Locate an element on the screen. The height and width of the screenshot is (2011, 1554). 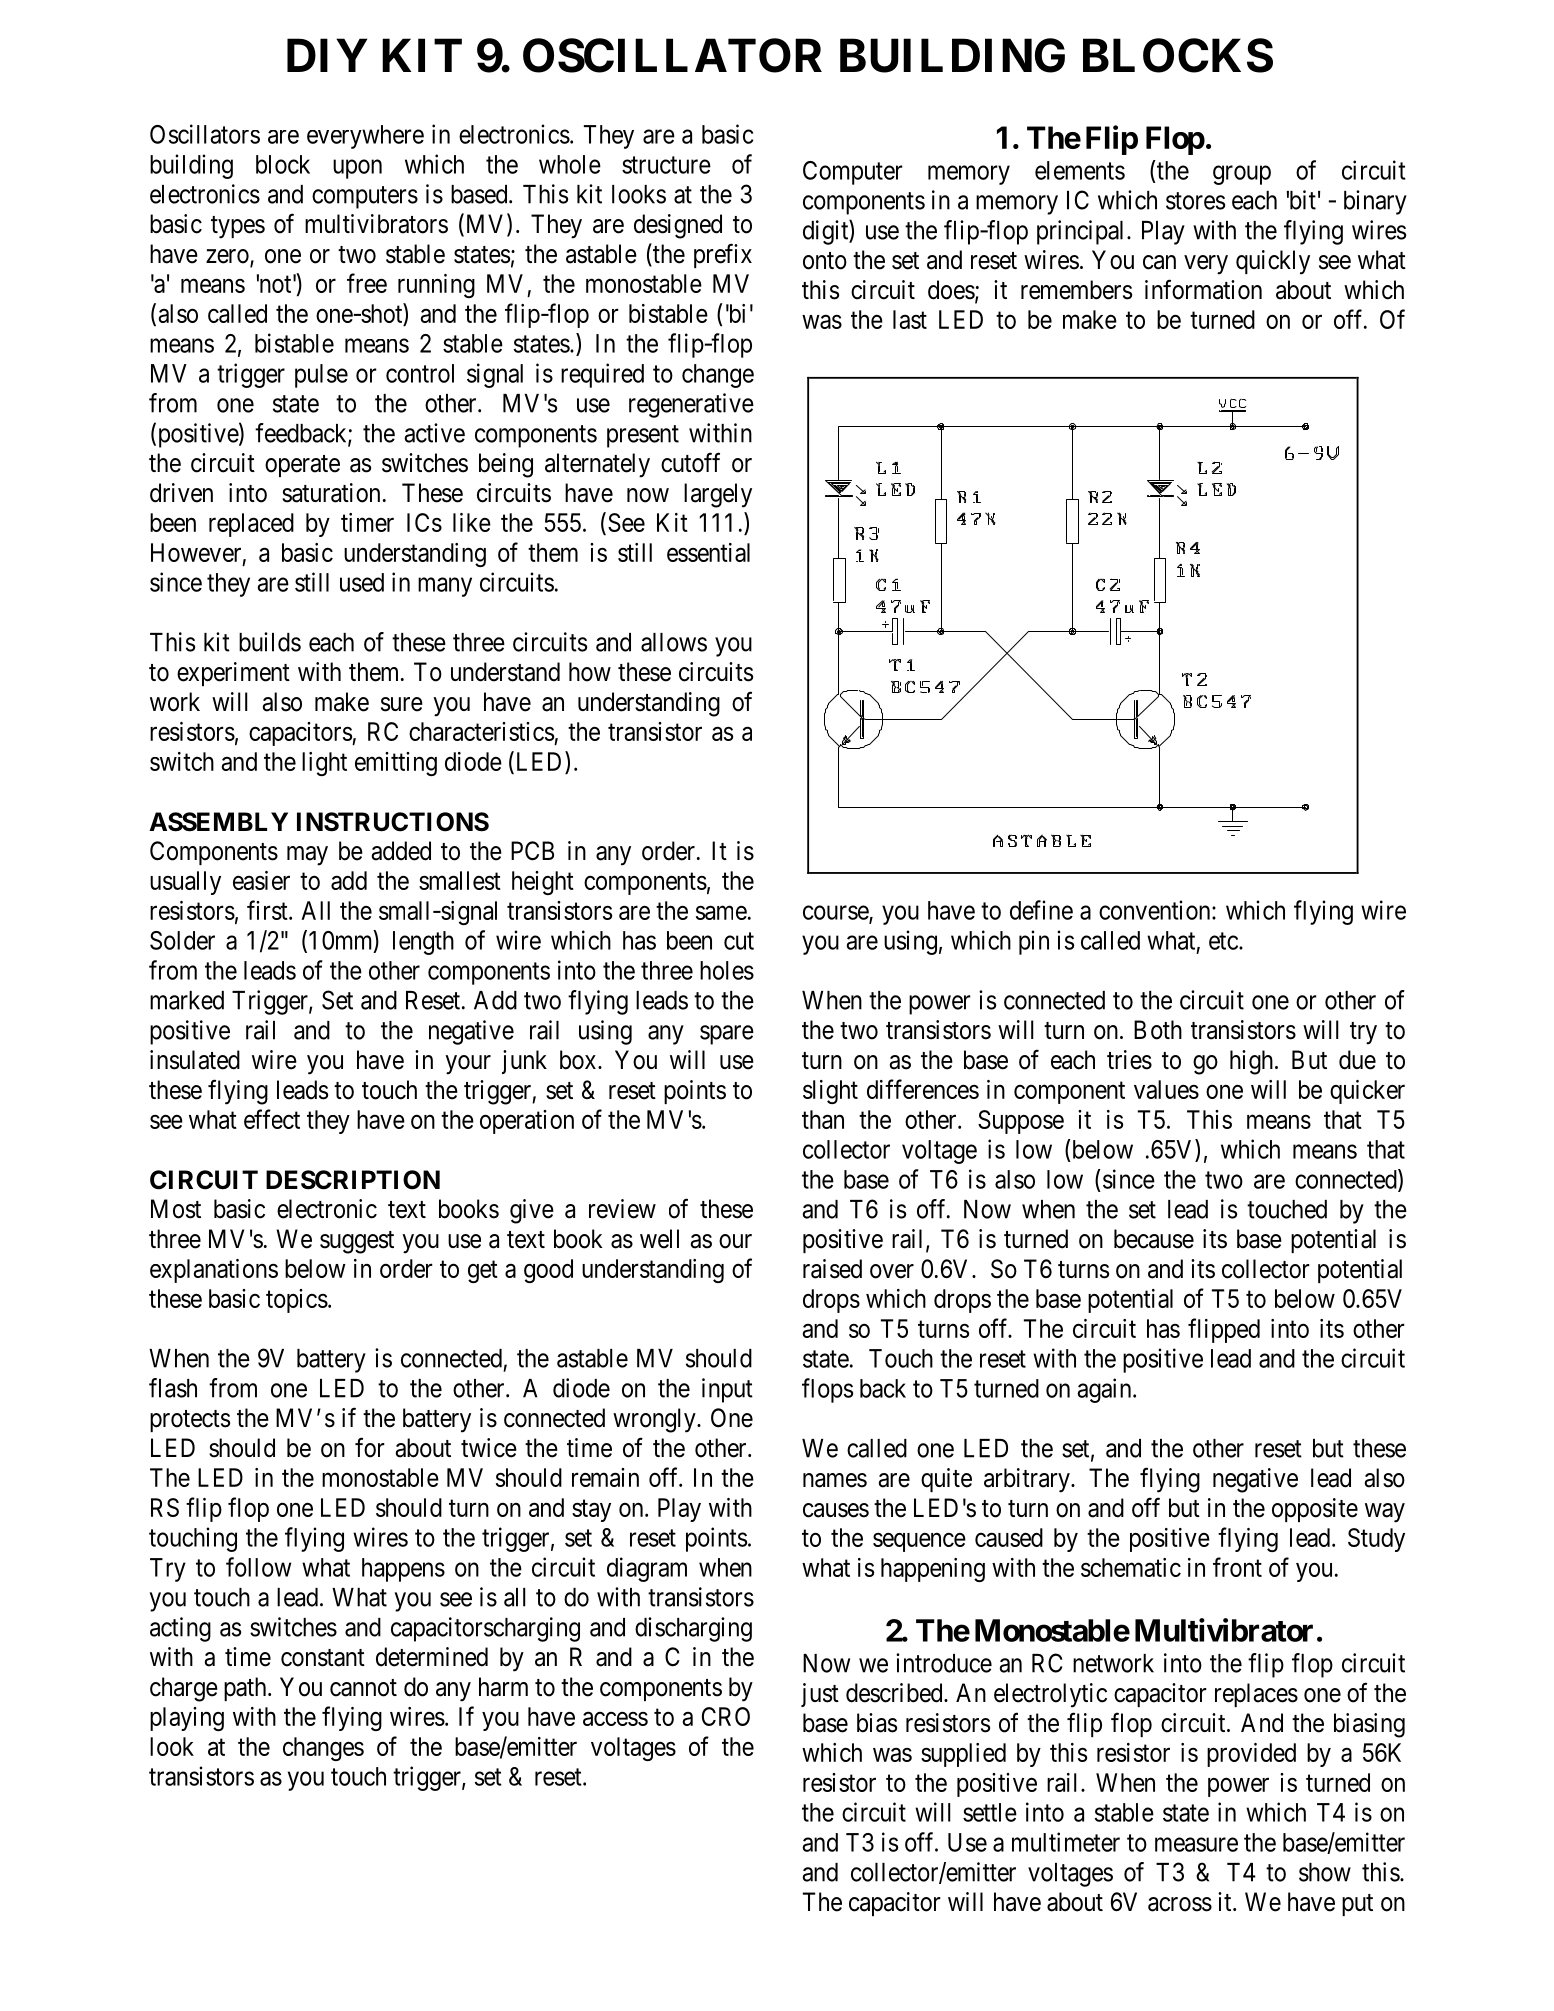
cannot is located at coordinates (363, 1688).
